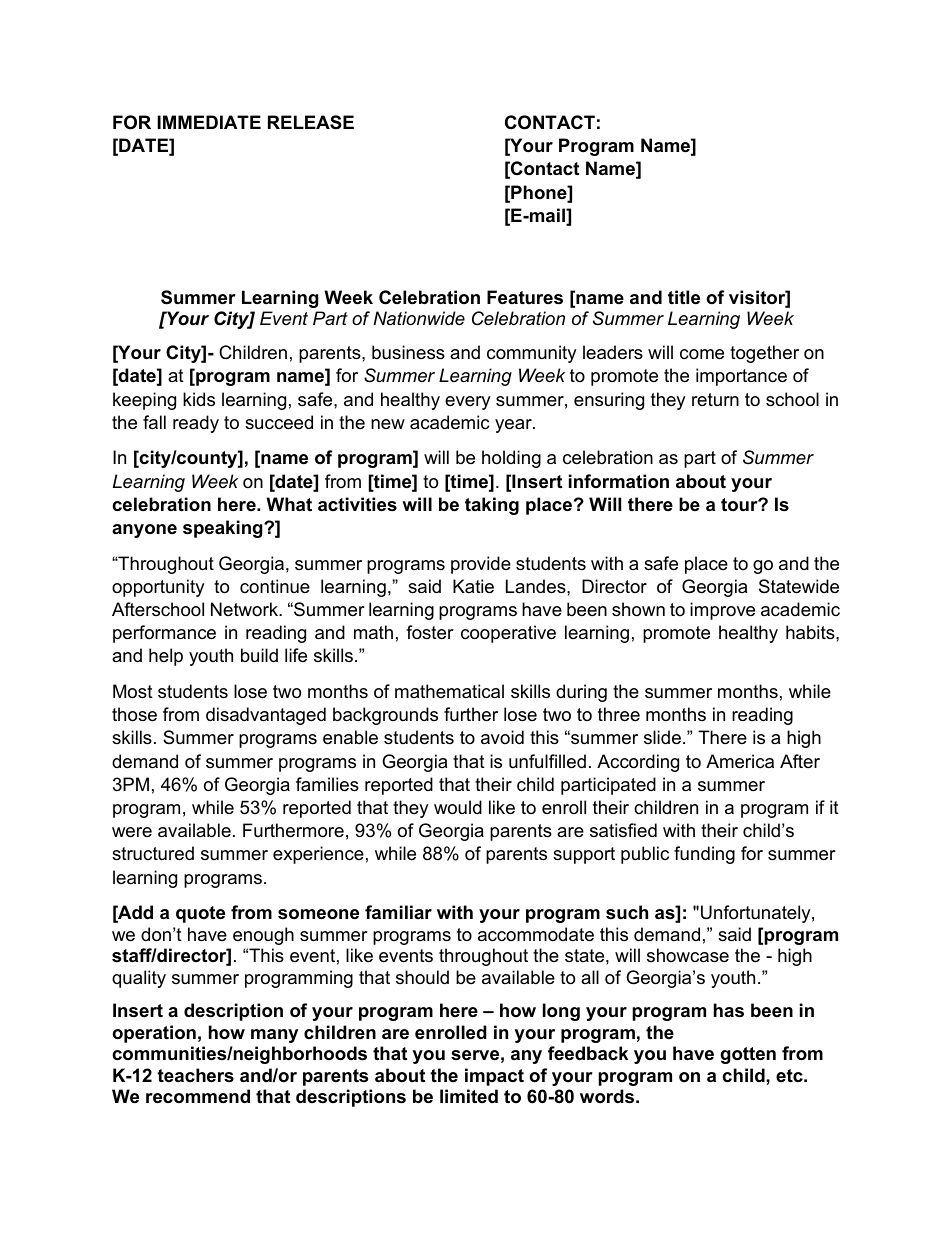 The width and height of the screenshot is (952, 1233). What do you see at coordinates (153, 853) in the screenshot?
I see `structured` at bounding box center [153, 853].
